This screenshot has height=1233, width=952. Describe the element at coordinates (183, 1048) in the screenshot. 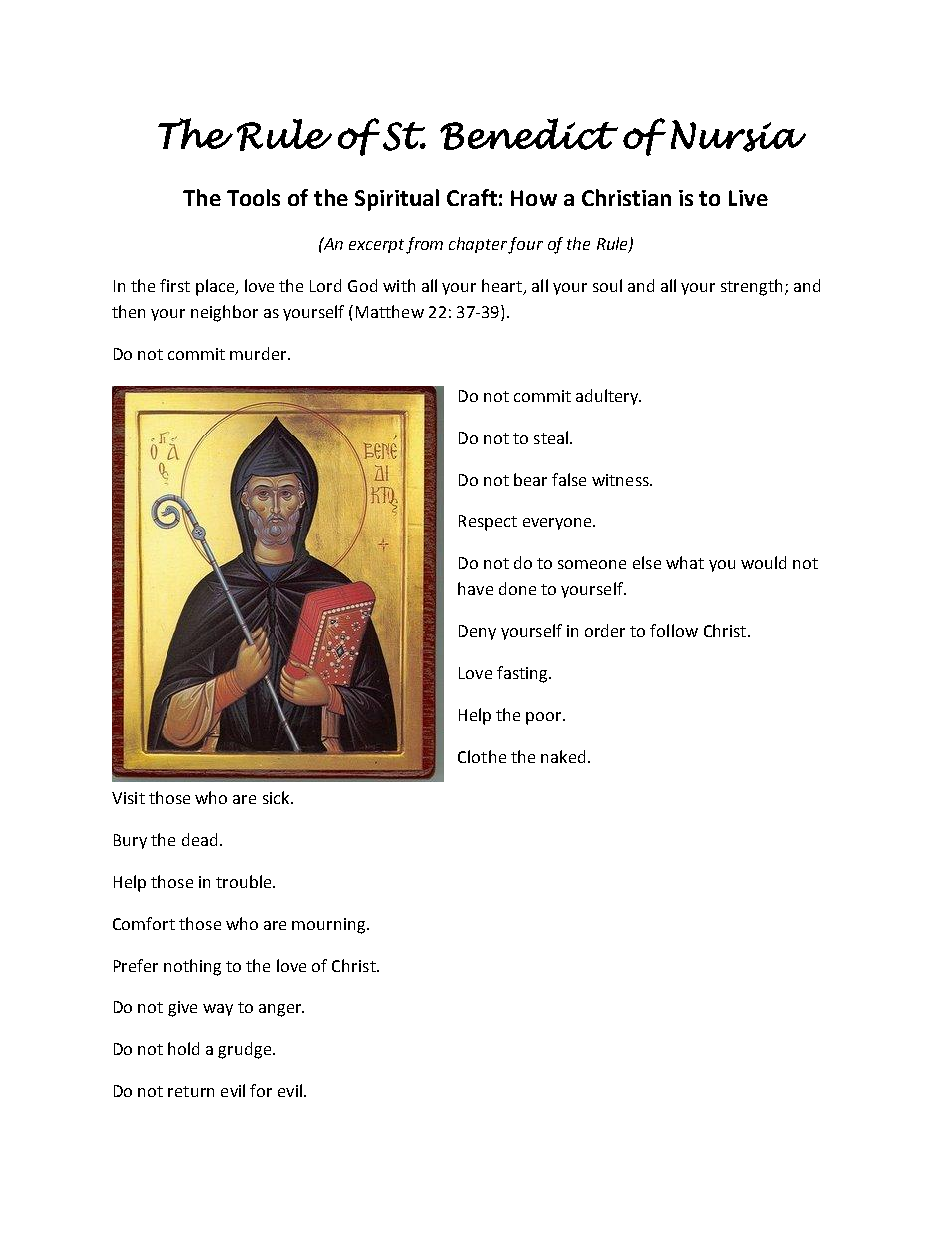

I see `hold` at that location.
